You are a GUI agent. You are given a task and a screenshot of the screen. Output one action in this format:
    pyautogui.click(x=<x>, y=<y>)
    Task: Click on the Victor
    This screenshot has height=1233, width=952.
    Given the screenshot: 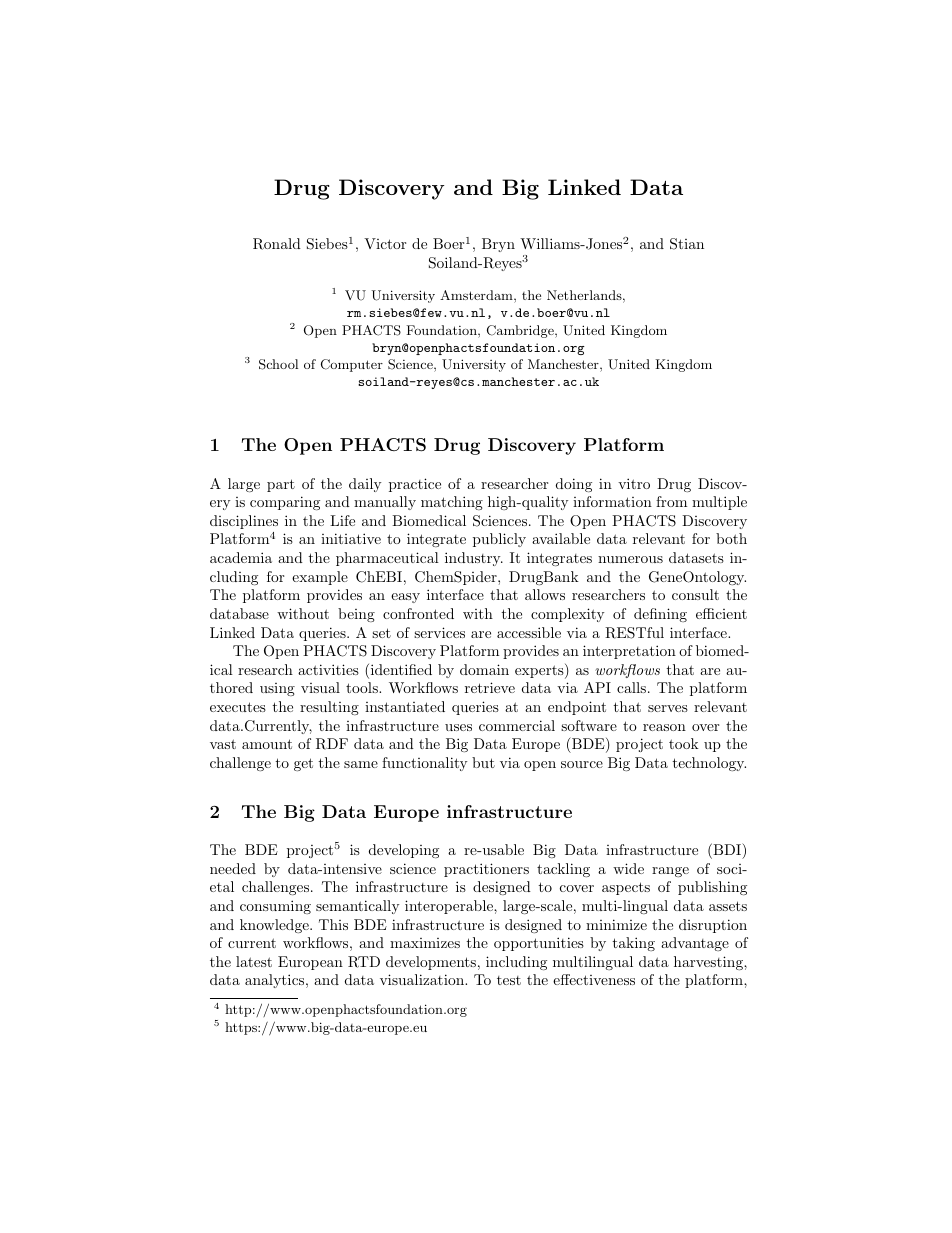 What is the action you would take?
    pyautogui.click(x=385, y=243)
